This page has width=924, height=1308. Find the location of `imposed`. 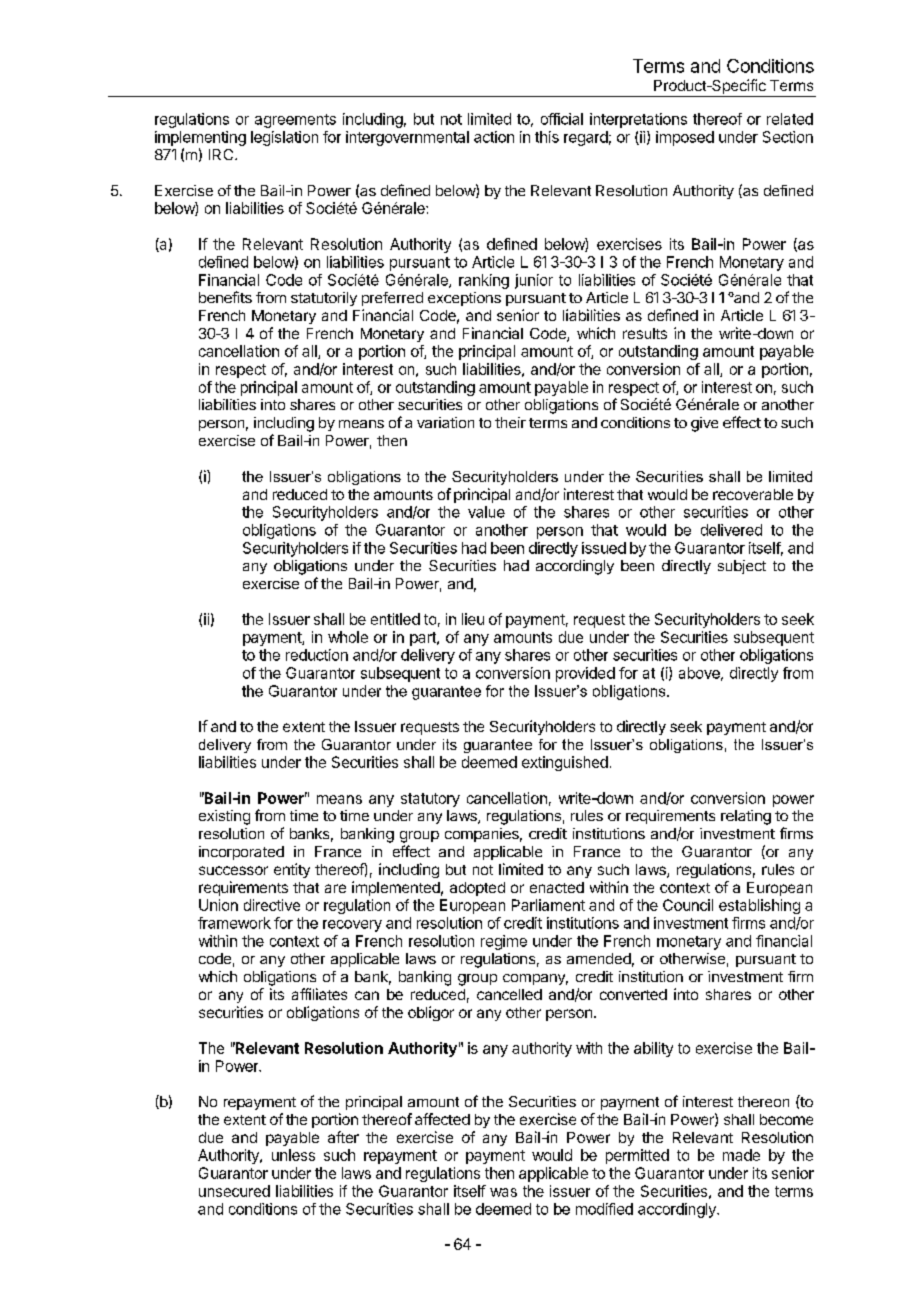

imposed is located at coordinates (685, 138).
